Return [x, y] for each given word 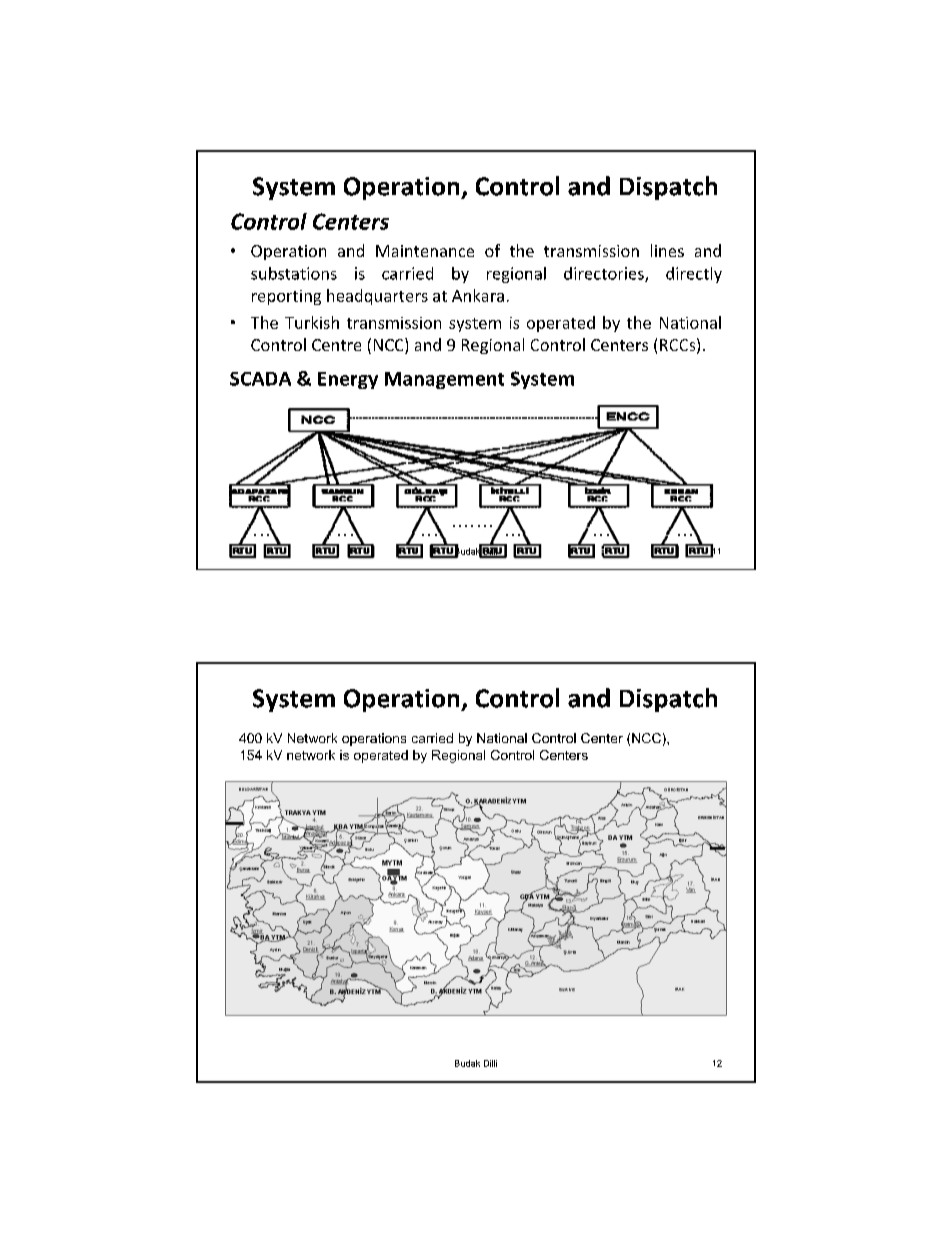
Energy [348, 380]
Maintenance [425, 251]
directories [605, 274]
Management [444, 380]
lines [667, 250]
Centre [336, 345]
